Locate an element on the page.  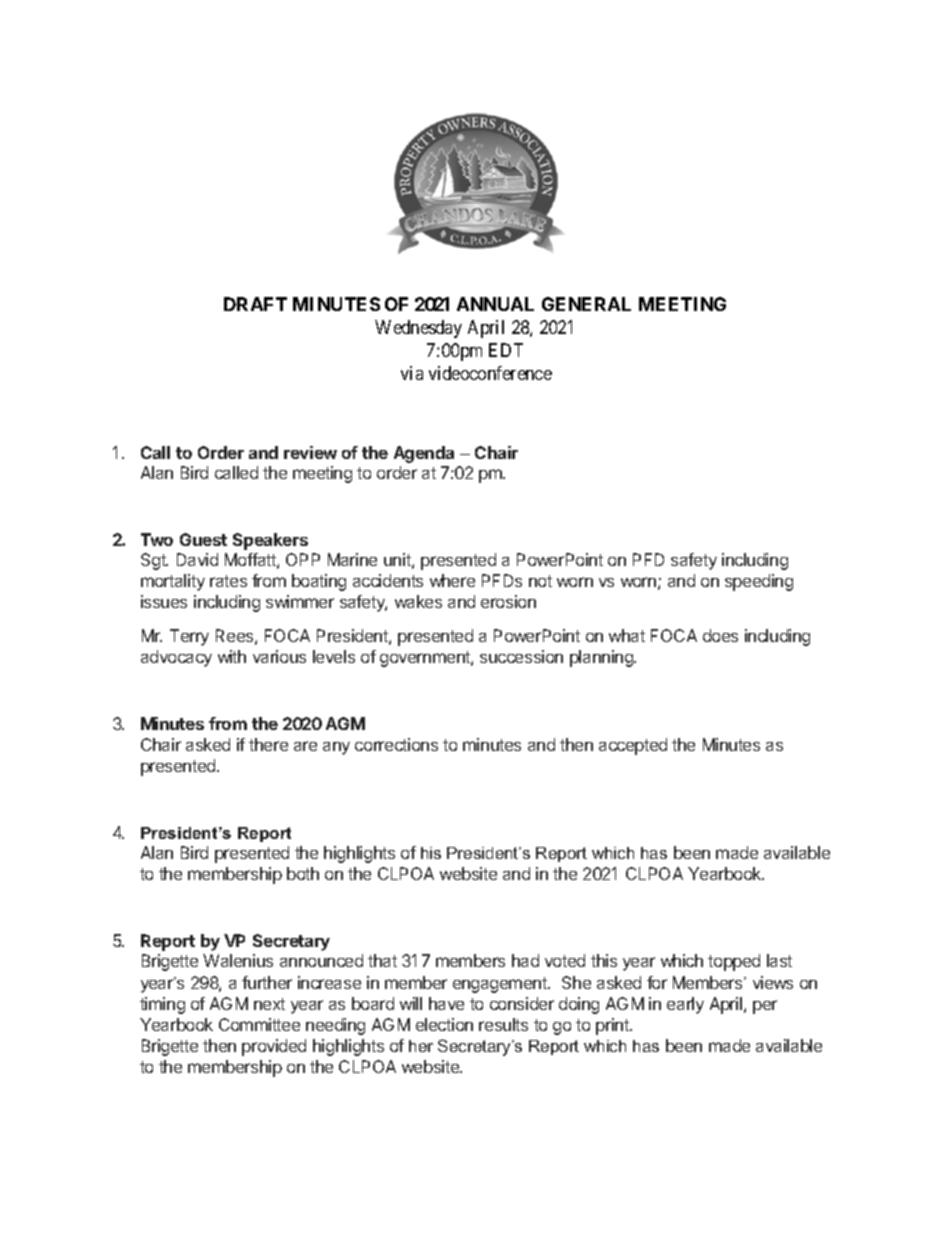
election is located at coordinates (444, 1024).
